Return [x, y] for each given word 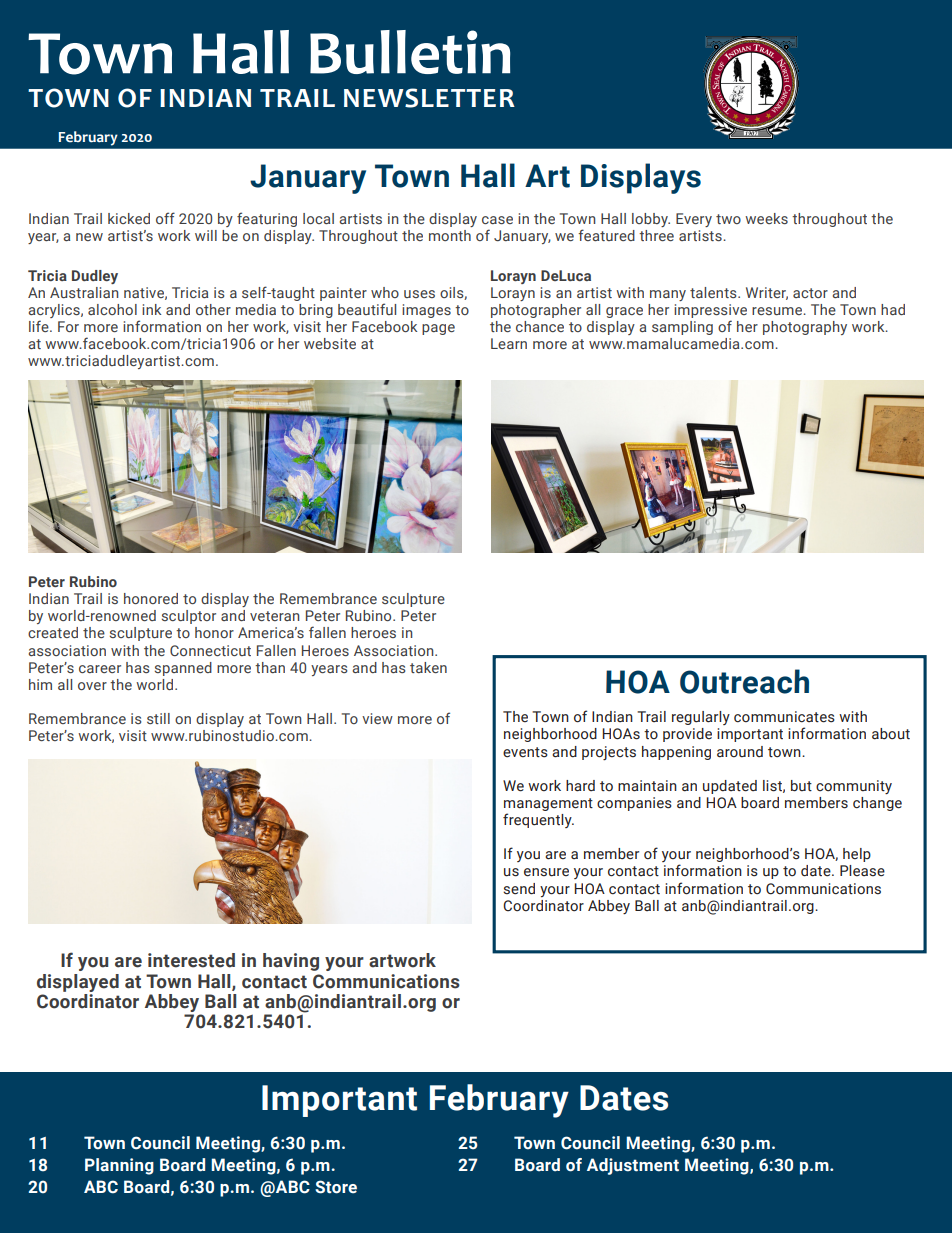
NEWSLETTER [429, 98]
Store [336, 1187]
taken [428, 667]
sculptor [189, 617]
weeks [766, 218]
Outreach [744, 681]
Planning [119, 1166]
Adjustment [633, 1166]
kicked [129, 218]
